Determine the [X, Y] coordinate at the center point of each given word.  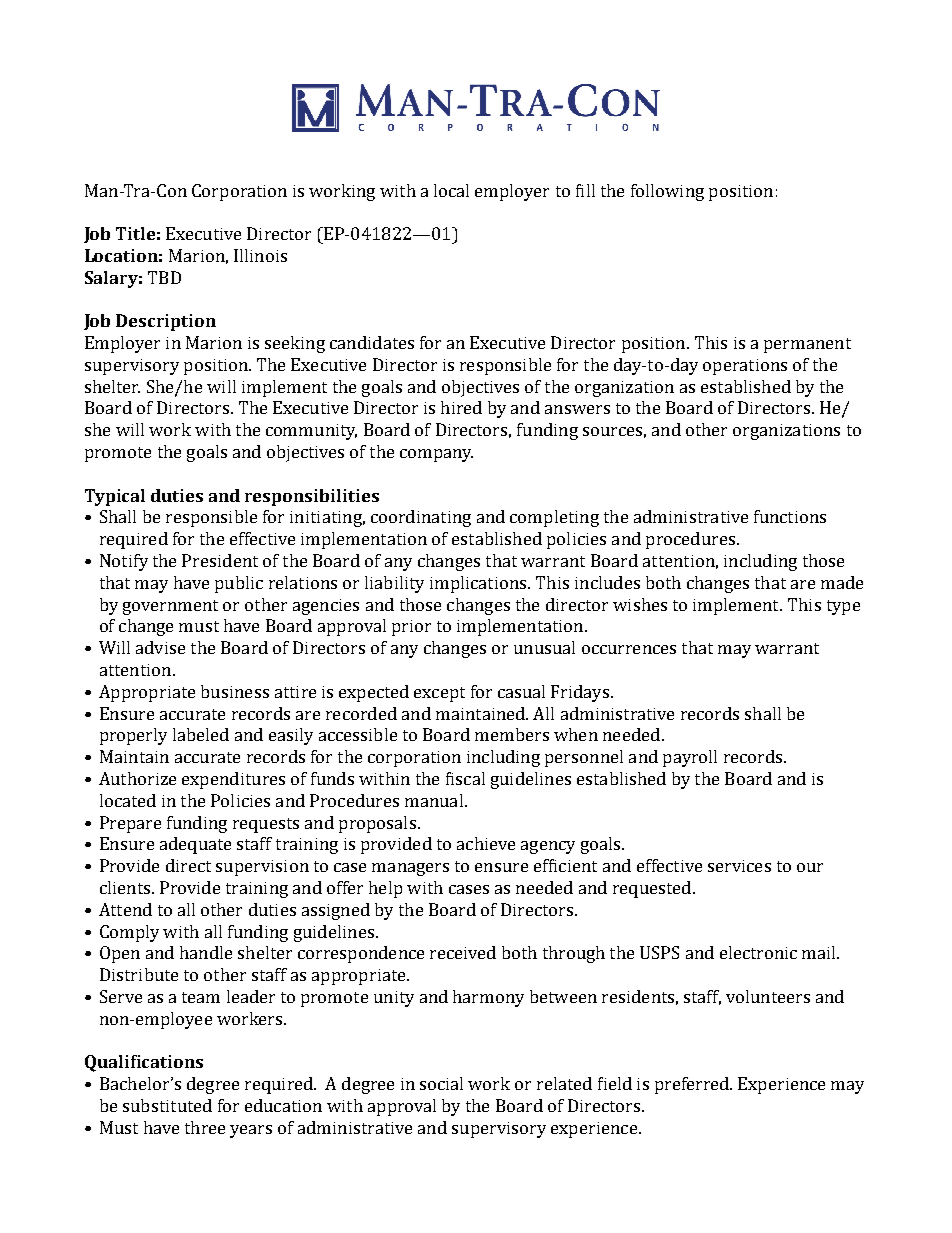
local [451, 190]
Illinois [260, 255]
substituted [167, 1105]
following [667, 192]
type [843, 607]
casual [521, 691]
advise [160, 647]
